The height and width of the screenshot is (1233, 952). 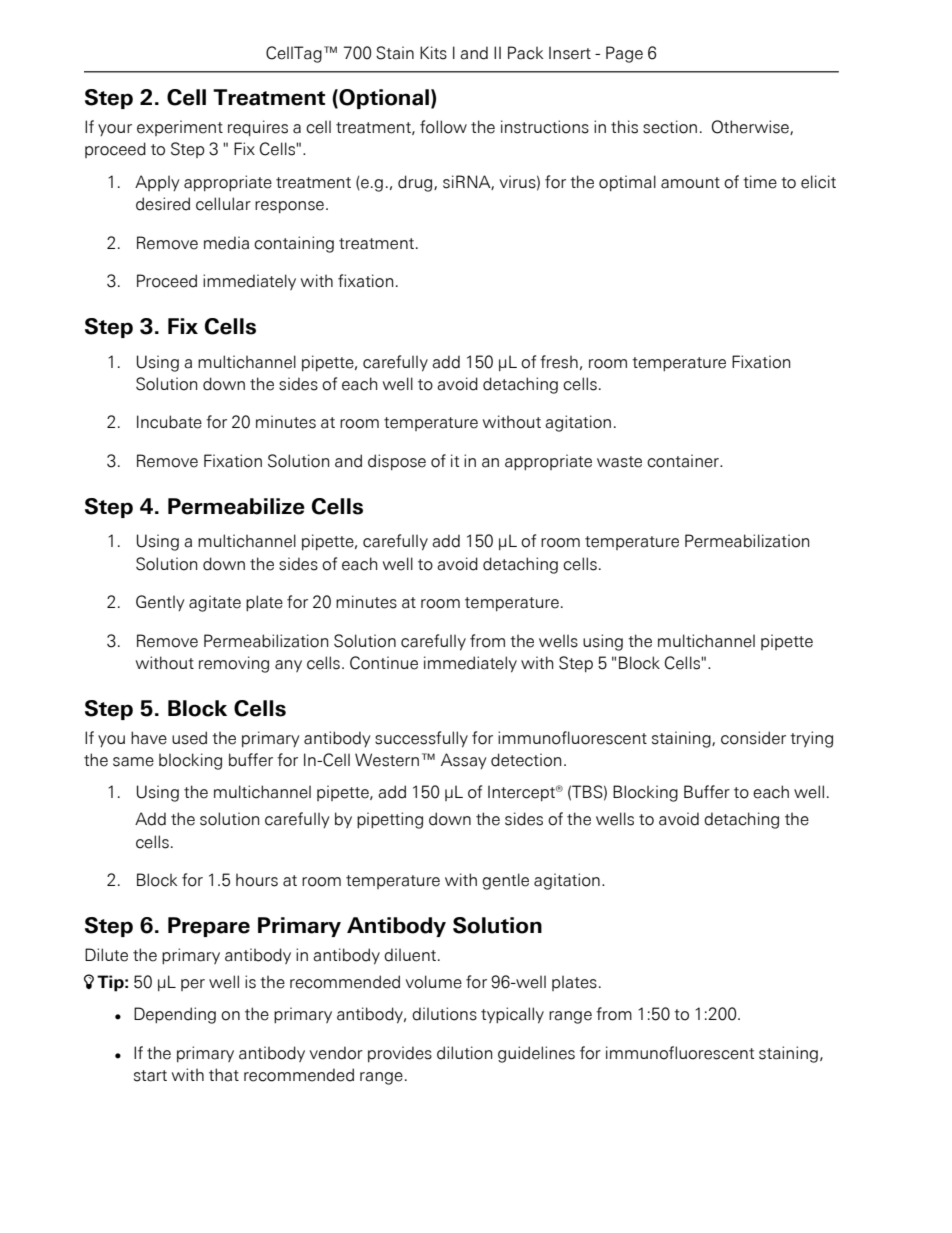 I want to click on fresh, so click(x=559, y=362).
